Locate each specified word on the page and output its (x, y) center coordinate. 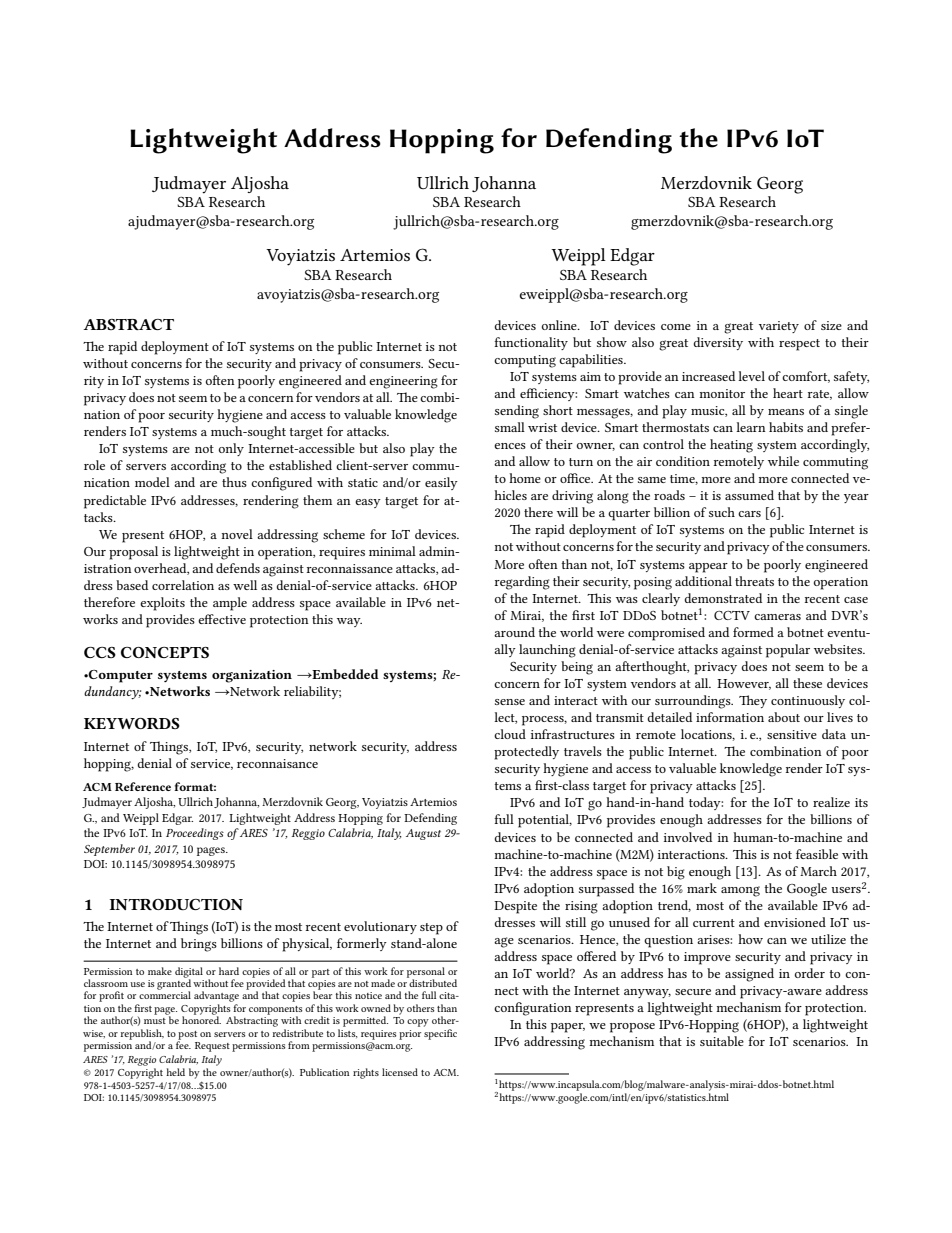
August (423, 834)
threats (754, 581)
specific (440, 1033)
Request (212, 1047)
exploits (162, 604)
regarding (522, 583)
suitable (722, 1041)
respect (799, 345)
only (231, 449)
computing (525, 361)
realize (831, 802)
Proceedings (195, 834)
